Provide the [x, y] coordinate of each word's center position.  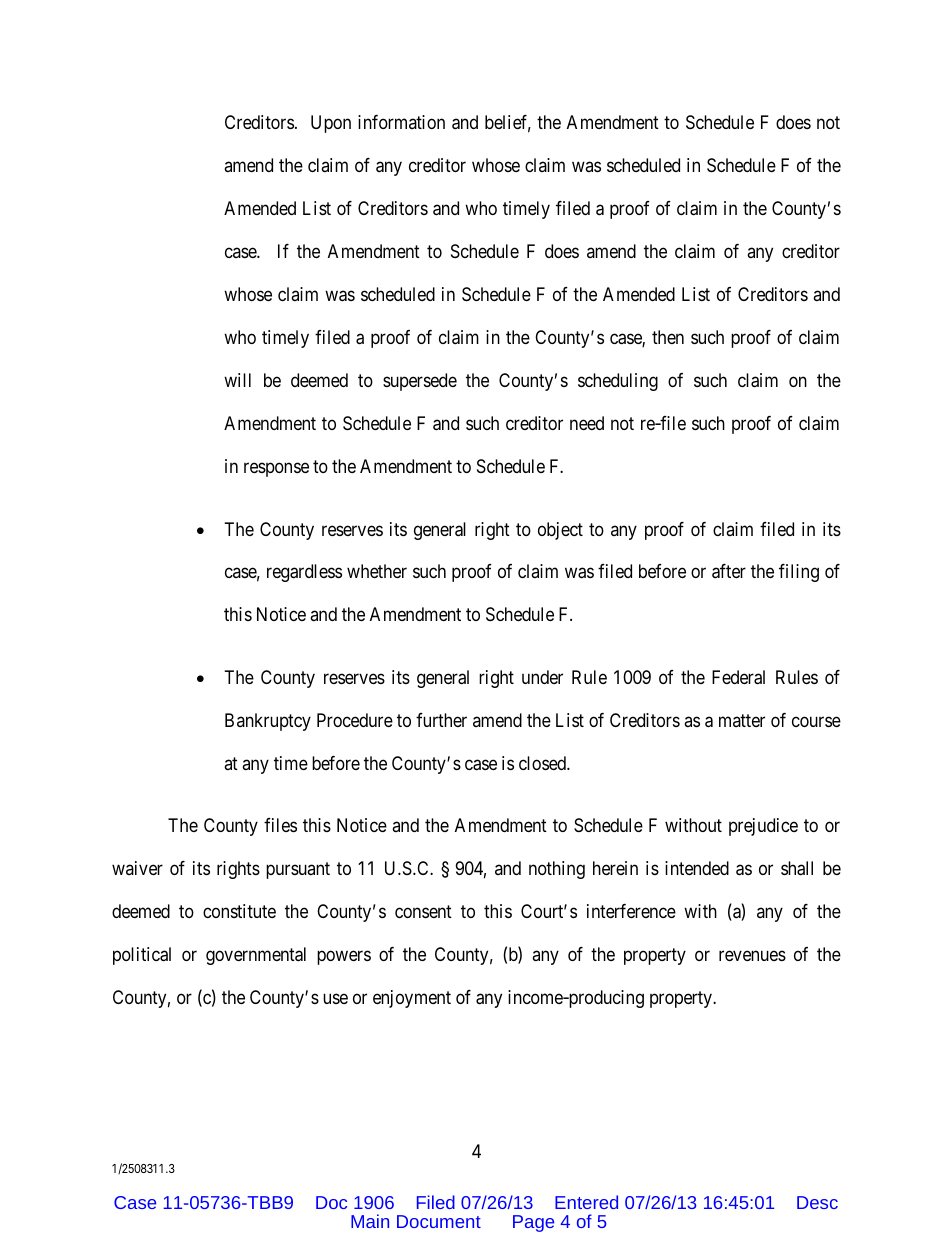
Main [370, 1221]
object [560, 531]
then [668, 337]
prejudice [763, 827]
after [729, 571]
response [276, 469]
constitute [239, 911]
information [401, 122]
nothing [557, 870]
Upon [331, 124]
